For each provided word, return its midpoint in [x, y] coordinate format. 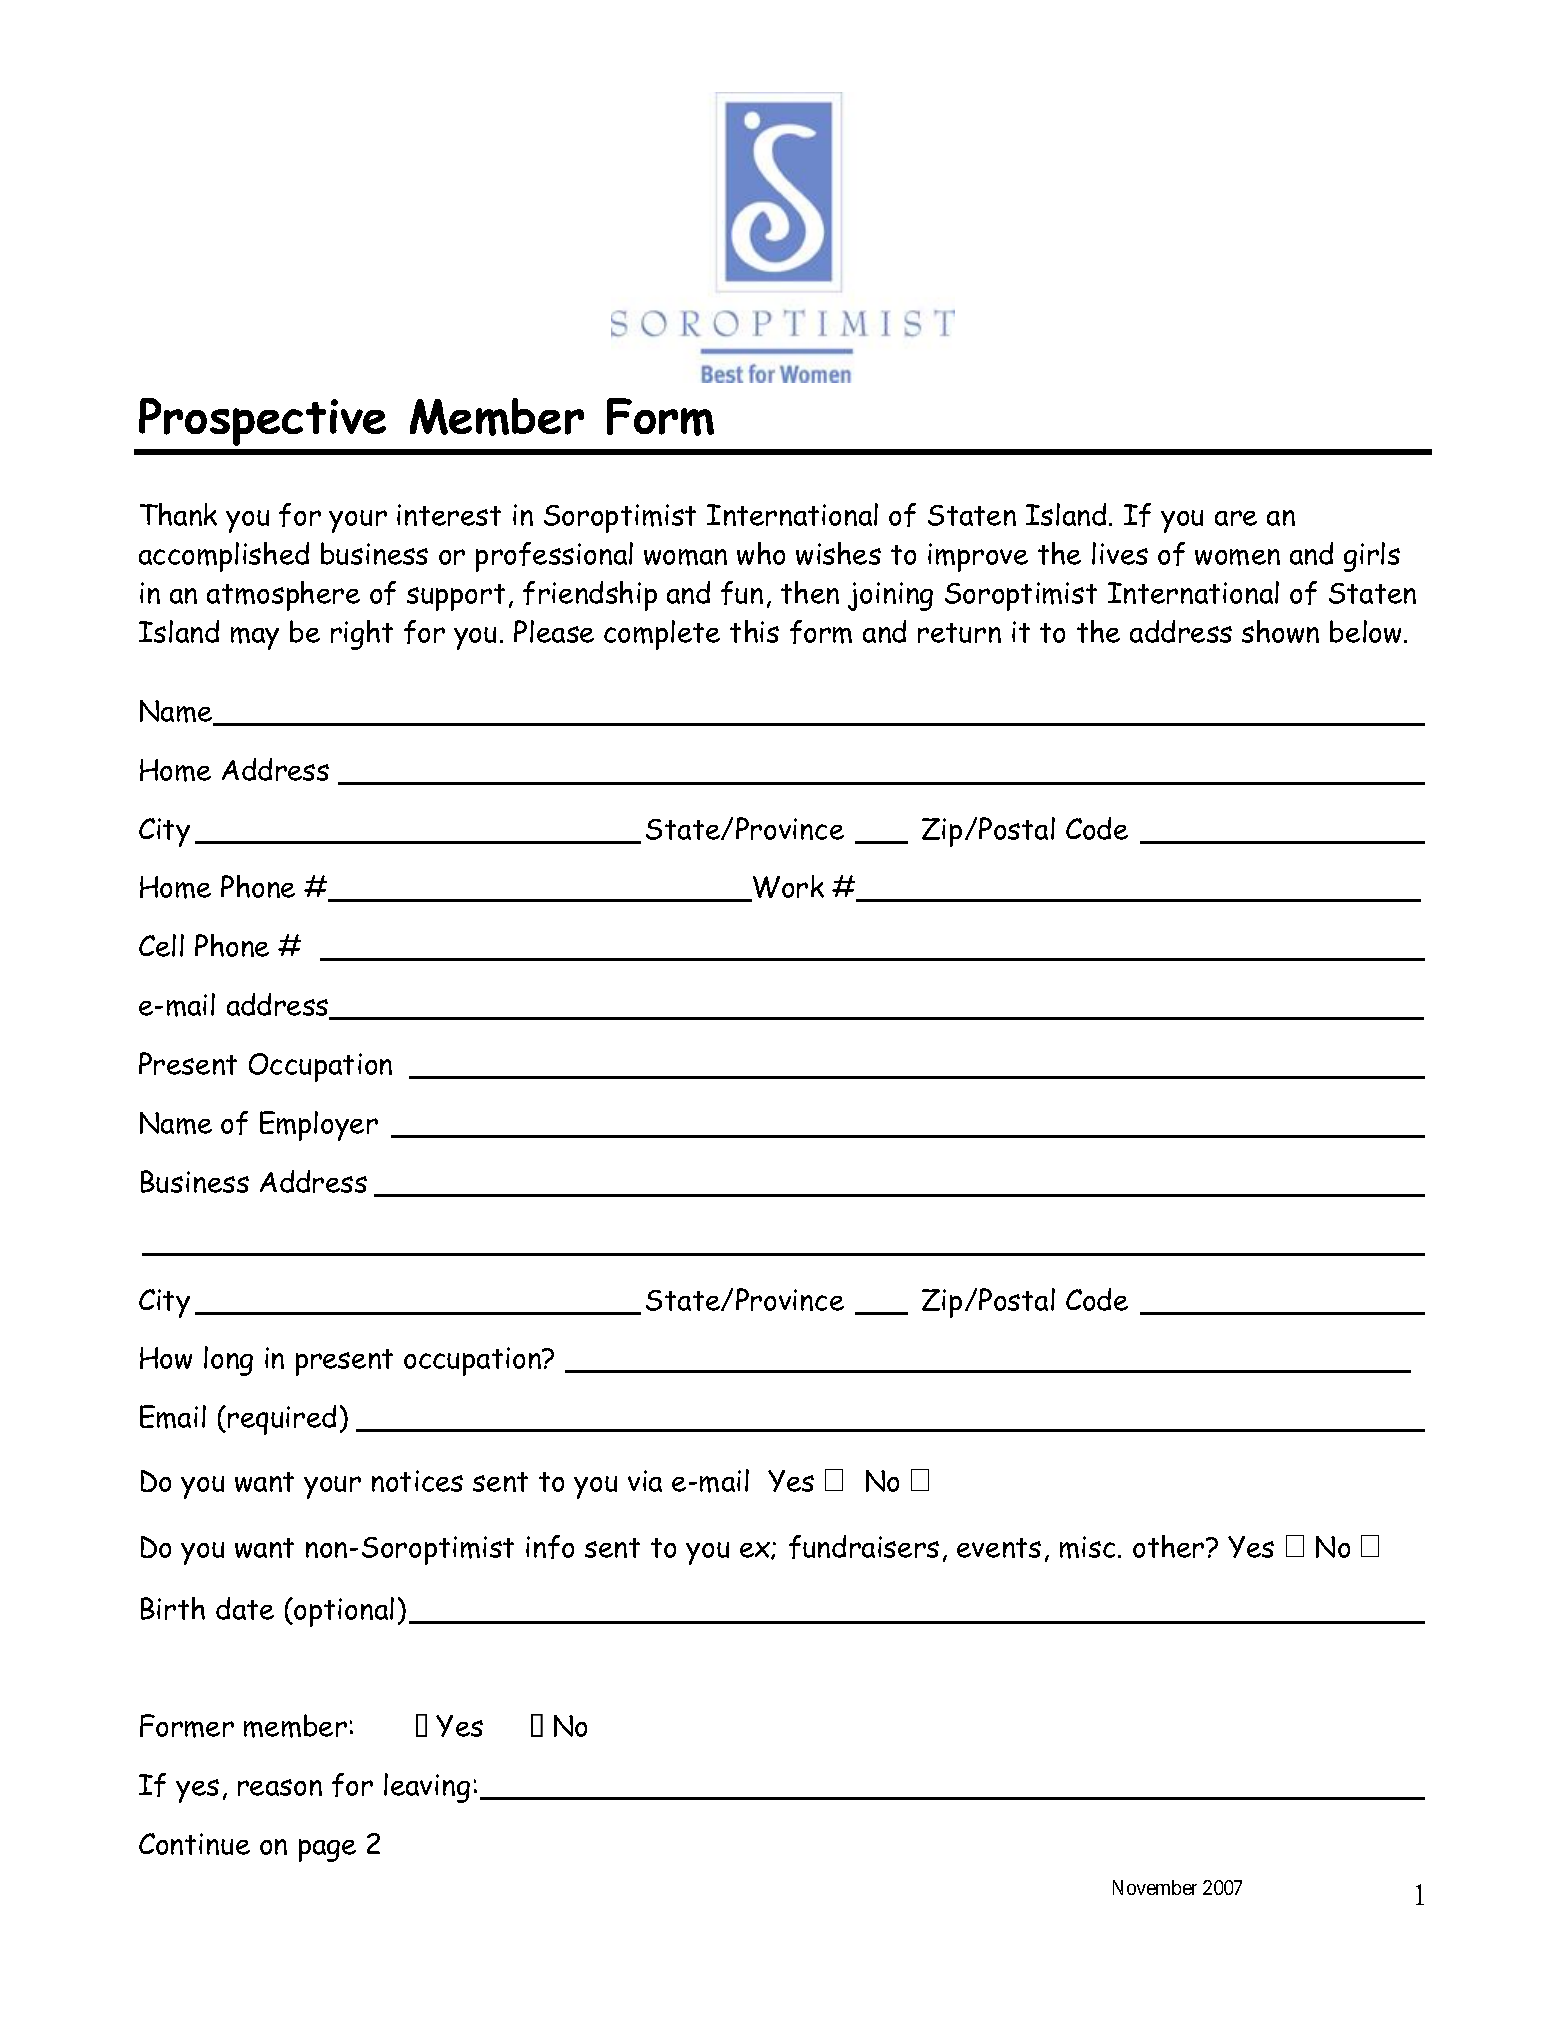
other [1170, 1546]
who [761, 553]
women [1237, 557]
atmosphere [283, 596]
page [327, 1850]
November [1155, 1887]
